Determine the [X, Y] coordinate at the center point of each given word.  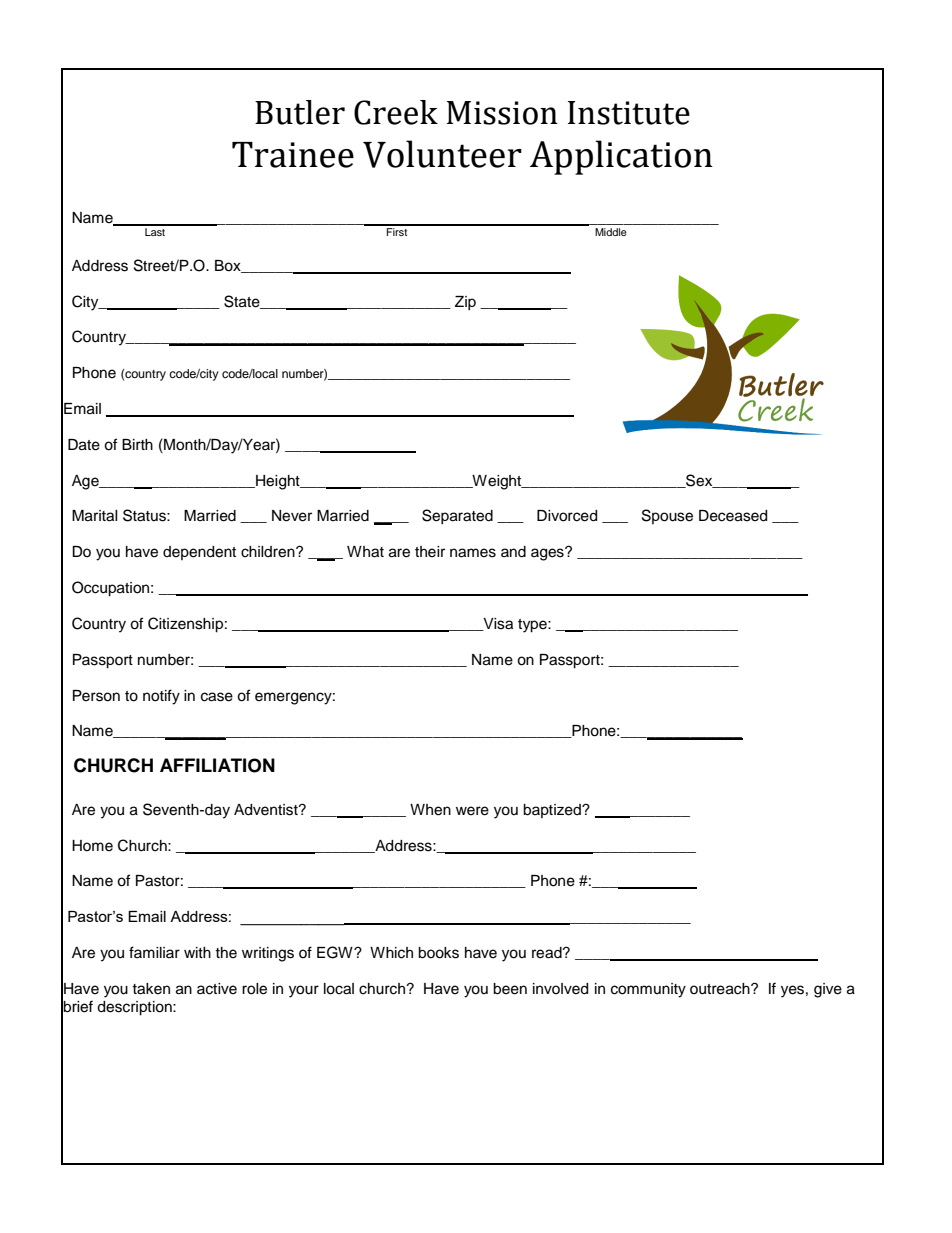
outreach [721, 989]
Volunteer [442, 154]
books [438, 953]
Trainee [293, 155]
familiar [154, 952]
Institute [629, 113]
